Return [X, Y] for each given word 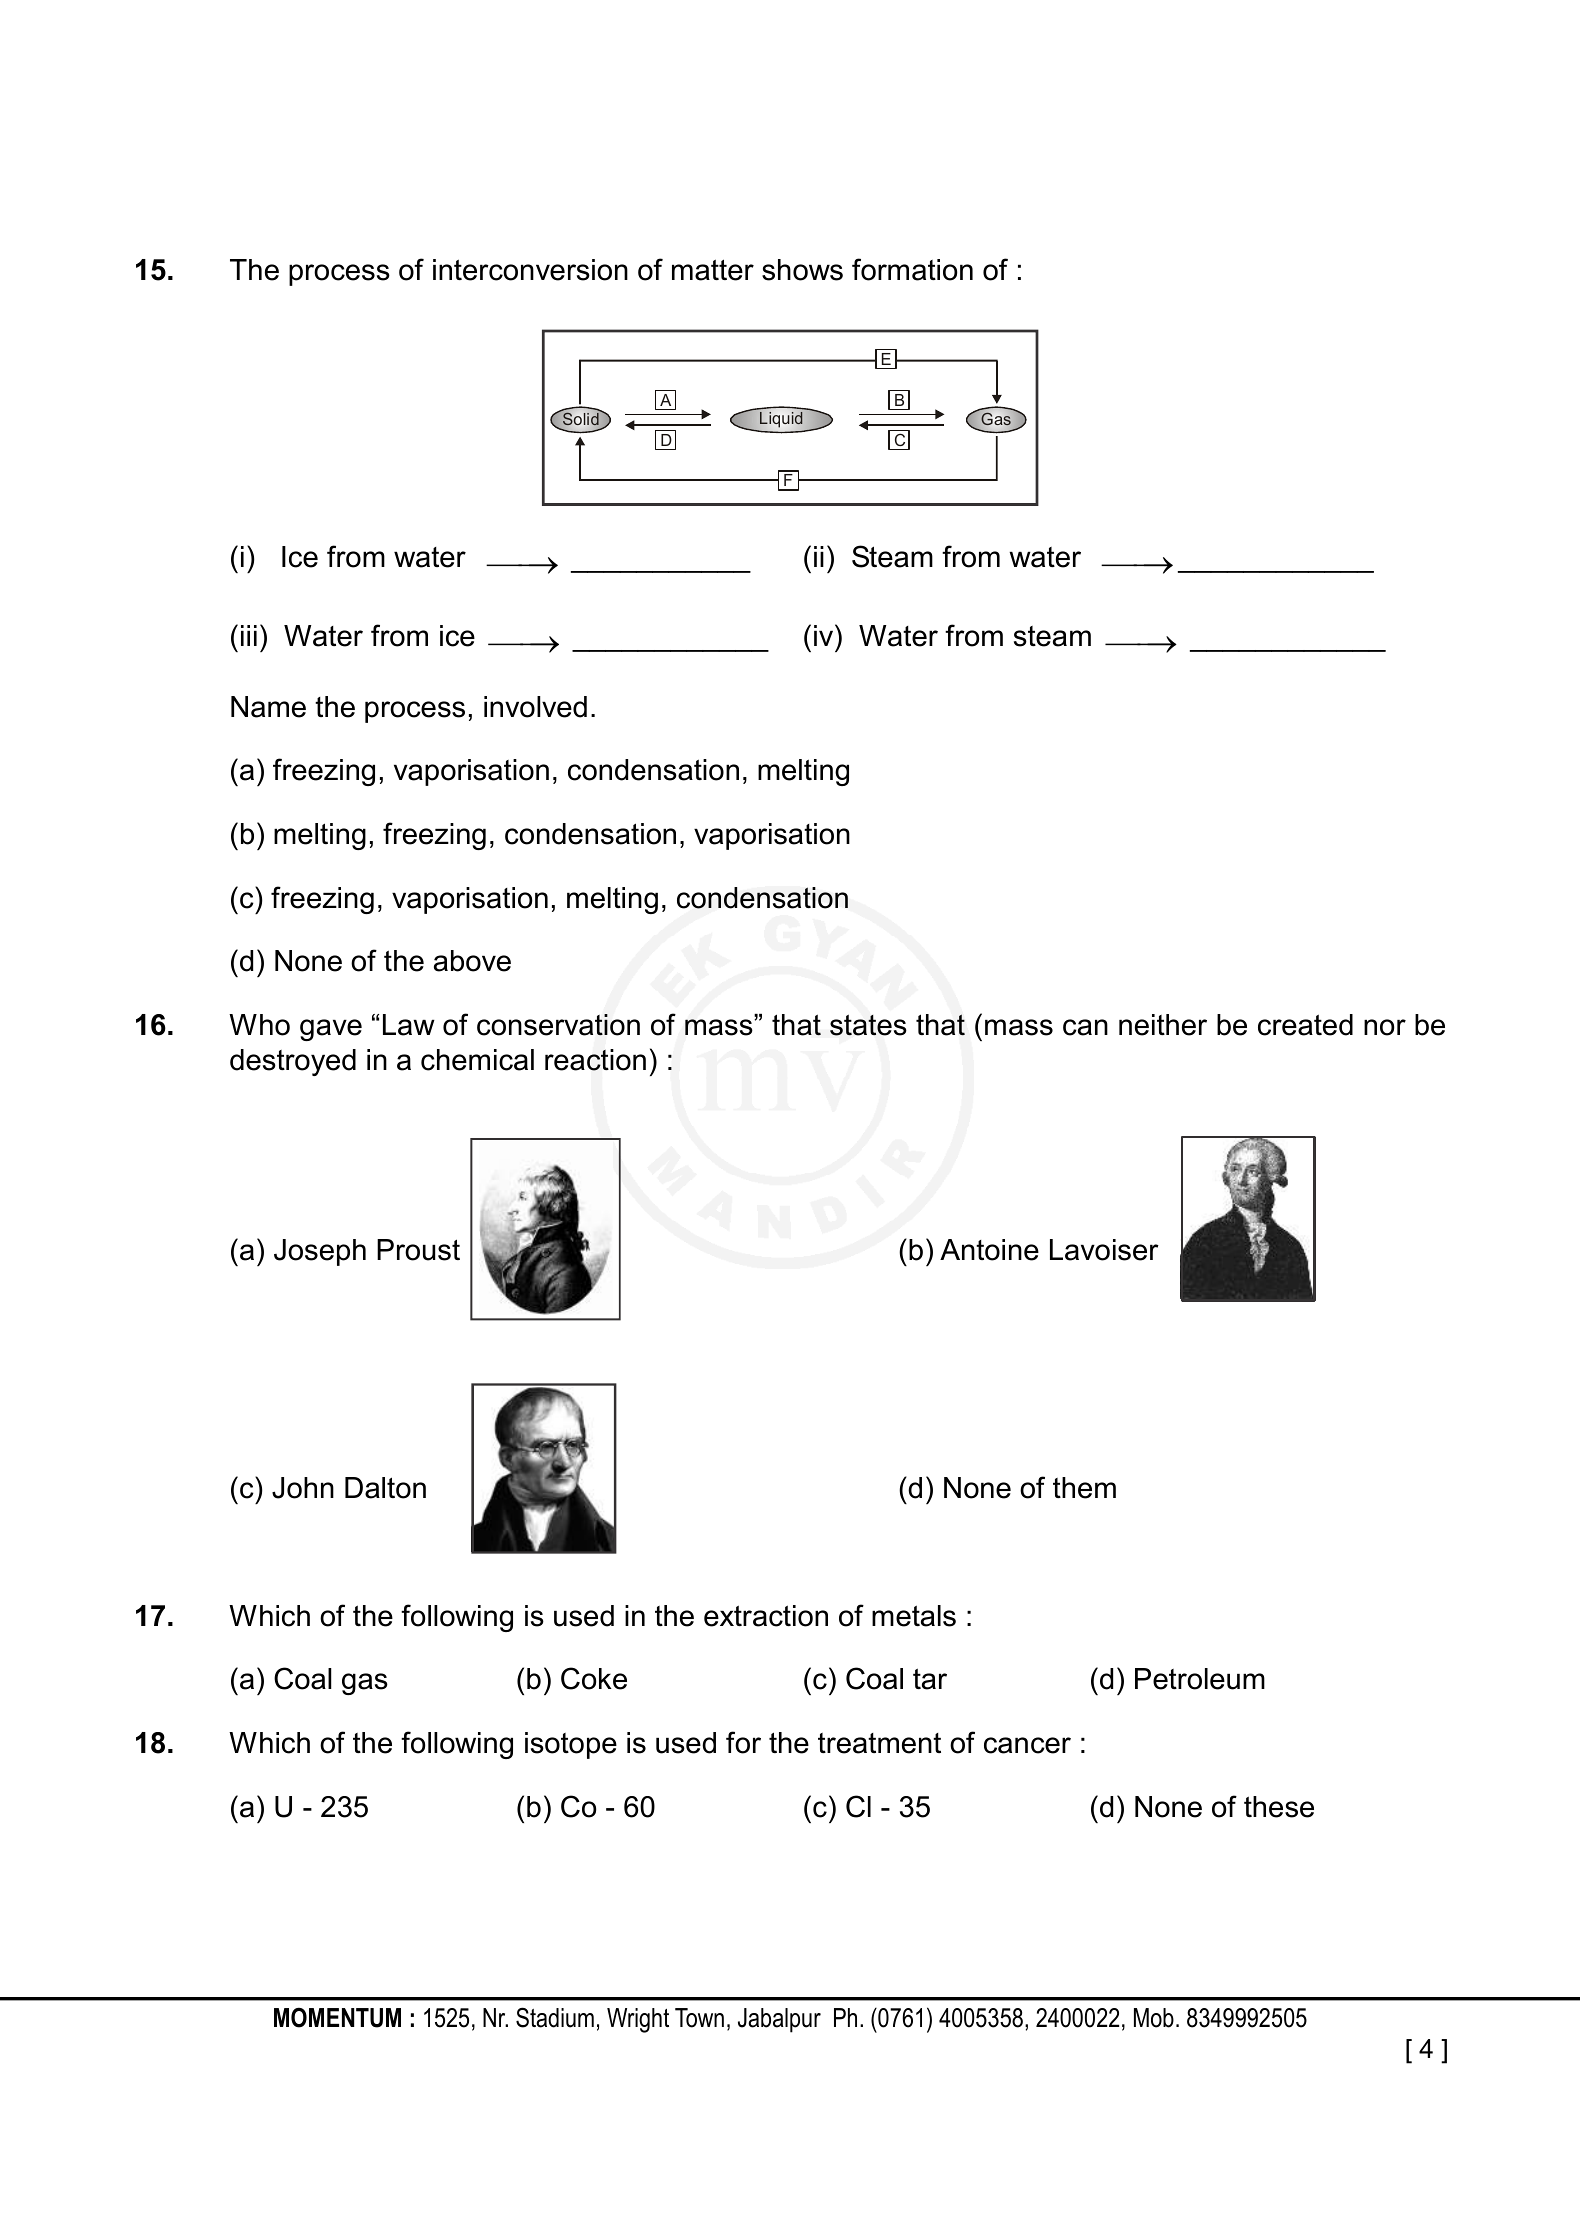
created [1305, 1025]
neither [1163, 1025]
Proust [418, 1250]
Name [268, 707]
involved [535, 707]
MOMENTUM [337, 2017]
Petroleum [1200, 1679]
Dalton [385, 1488]
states [868, 1025]
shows [802, 270]
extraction [766, 1616]
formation [912, 269]
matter [713, 270]
